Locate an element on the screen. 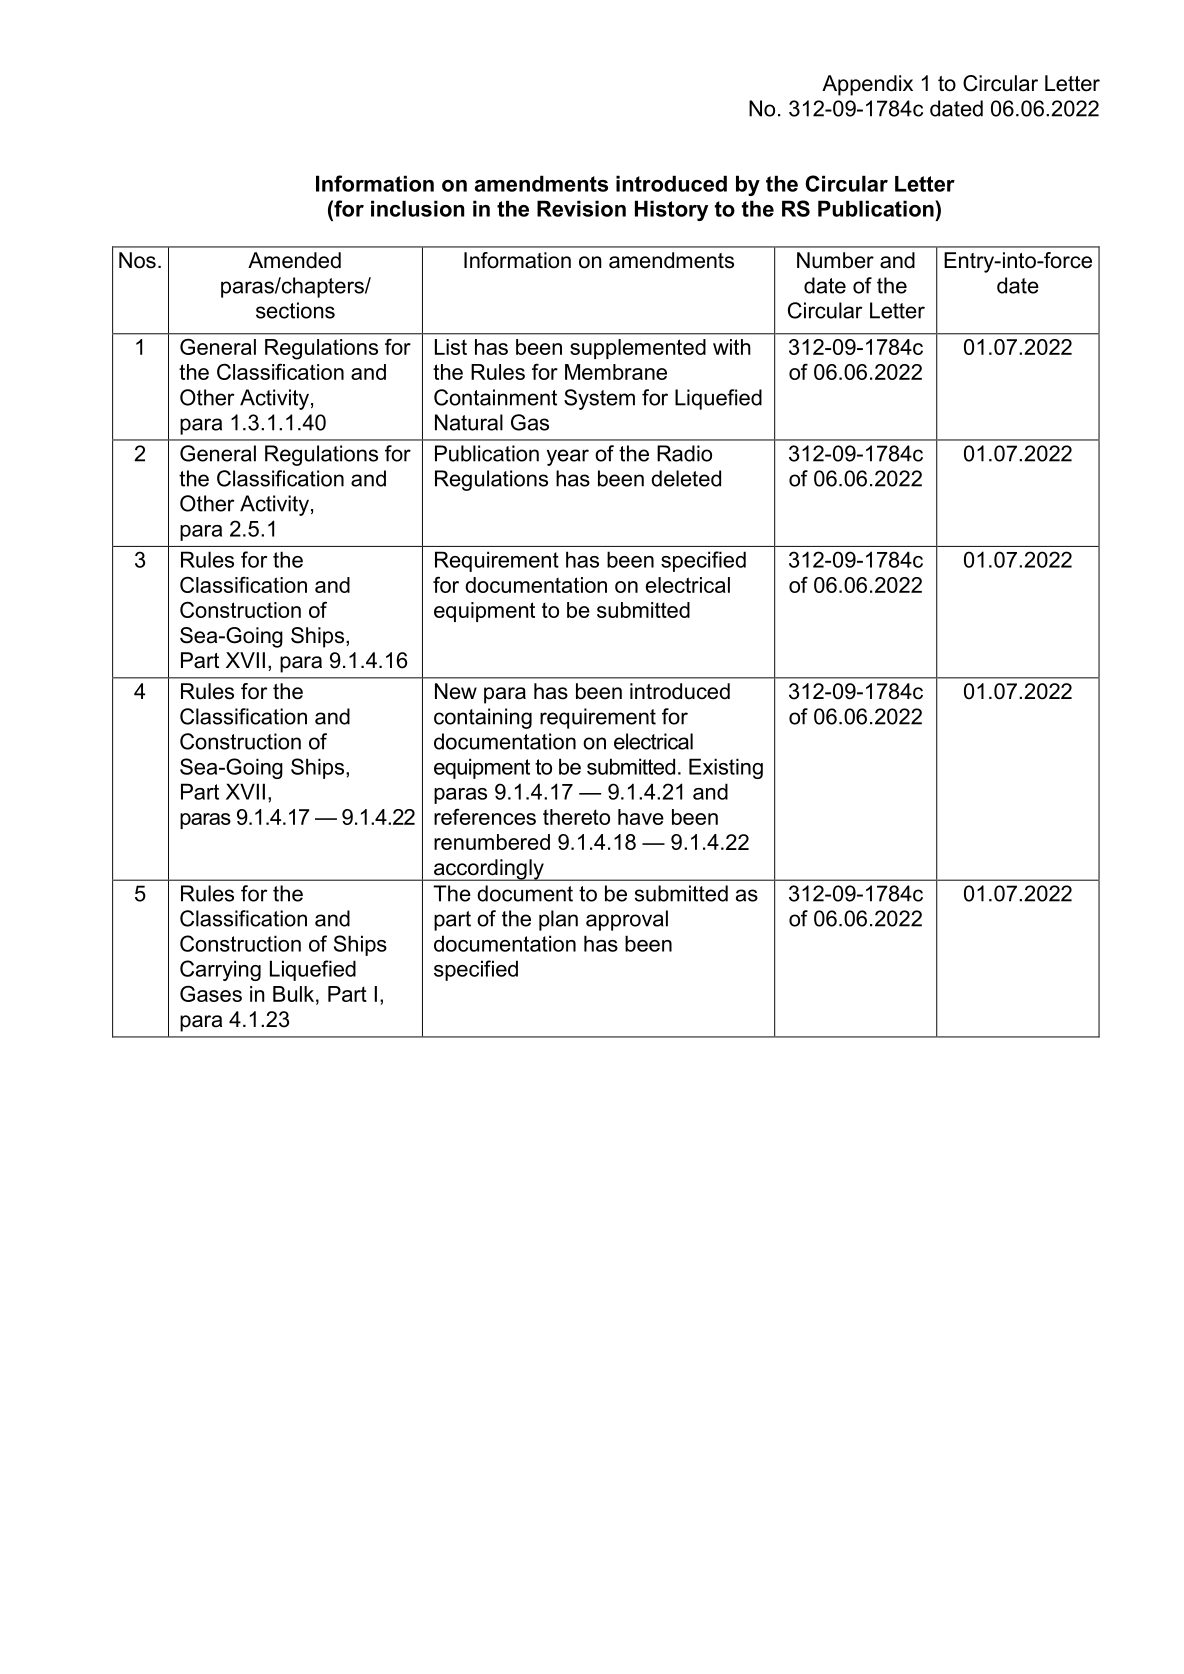 The height and width of the screenshot is (1674, 1184). year is located at coordinates (568, 457).
